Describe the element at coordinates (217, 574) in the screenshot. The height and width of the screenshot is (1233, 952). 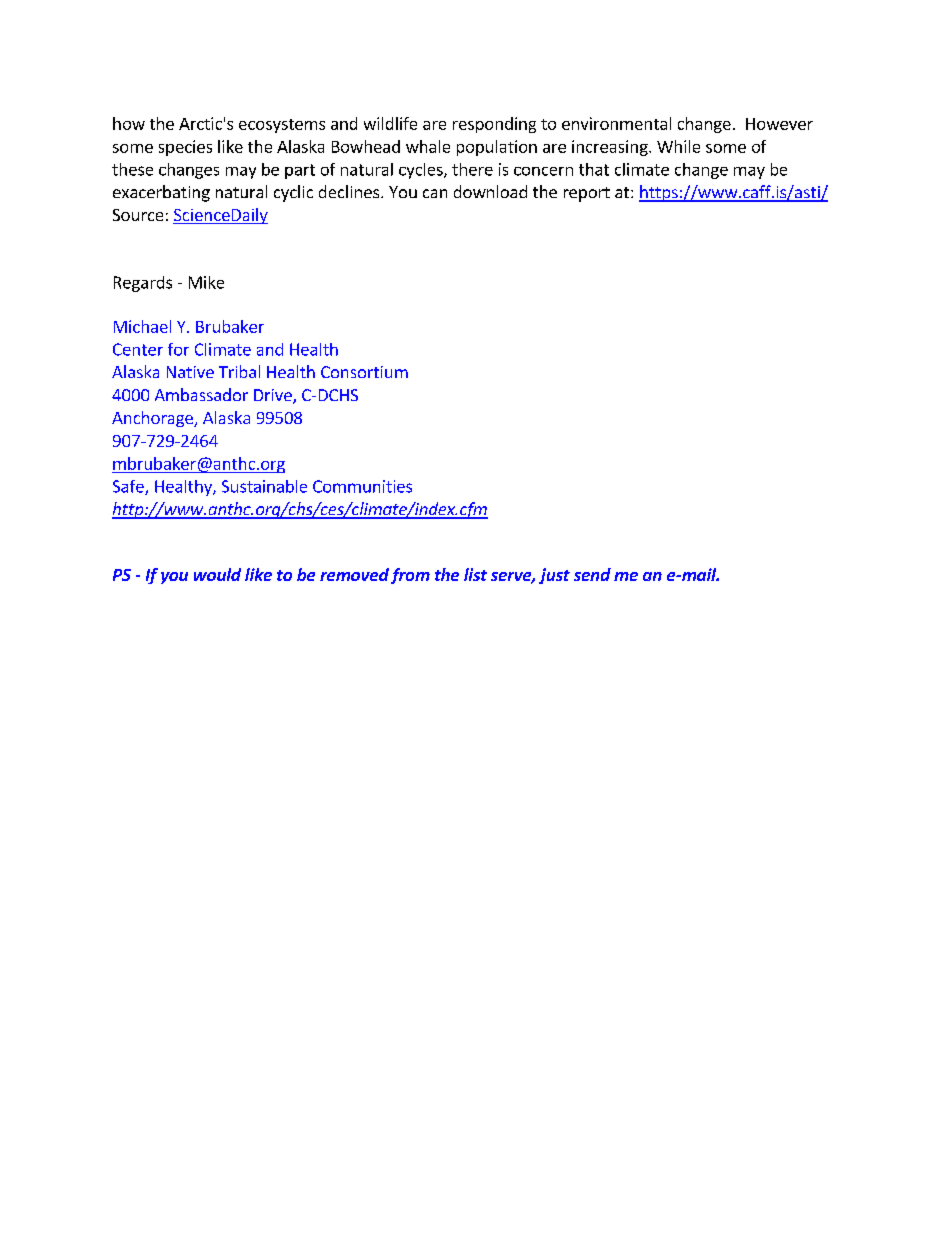
I see `would` at that location.
